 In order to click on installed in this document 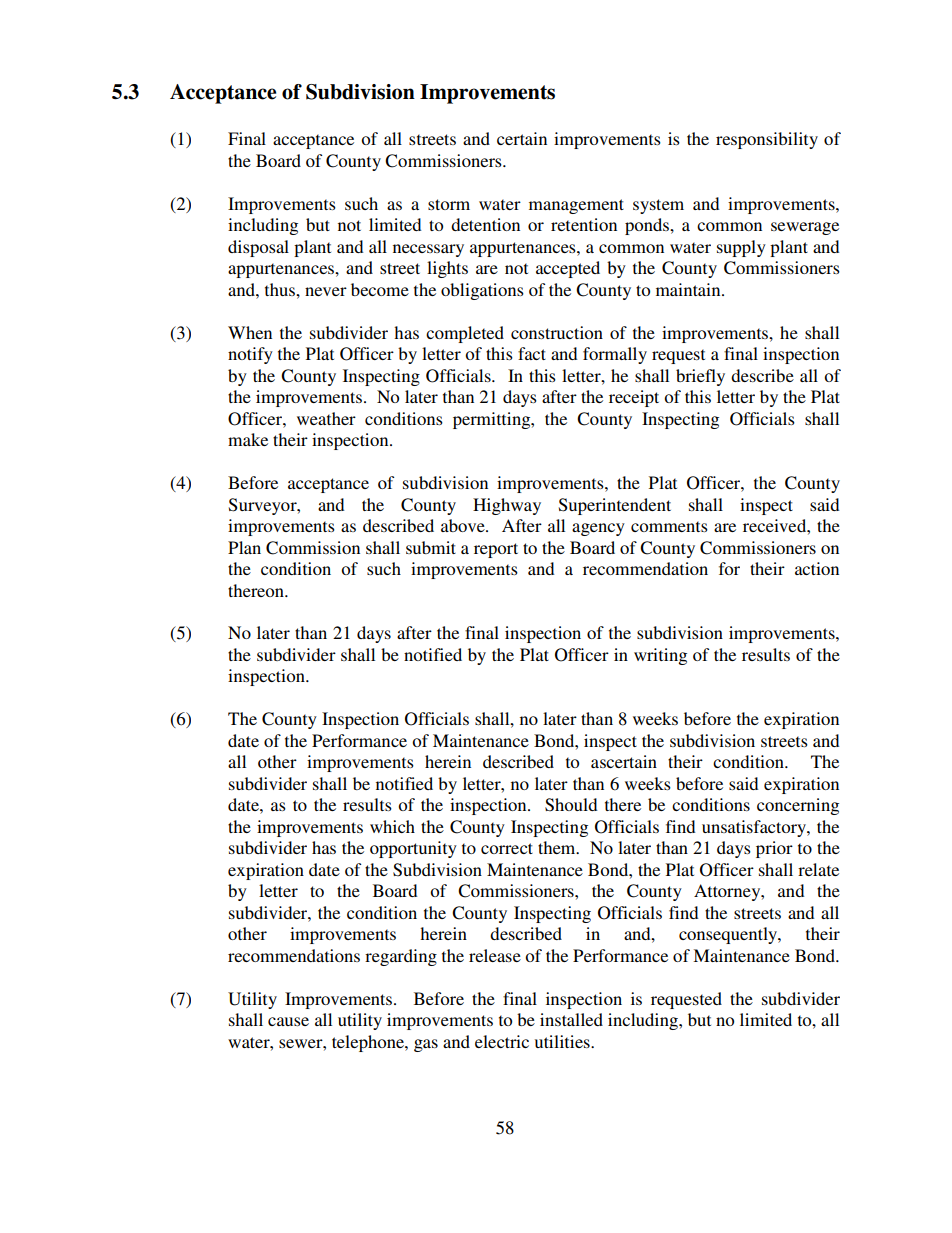, I will do `click(571, 1019)`.
